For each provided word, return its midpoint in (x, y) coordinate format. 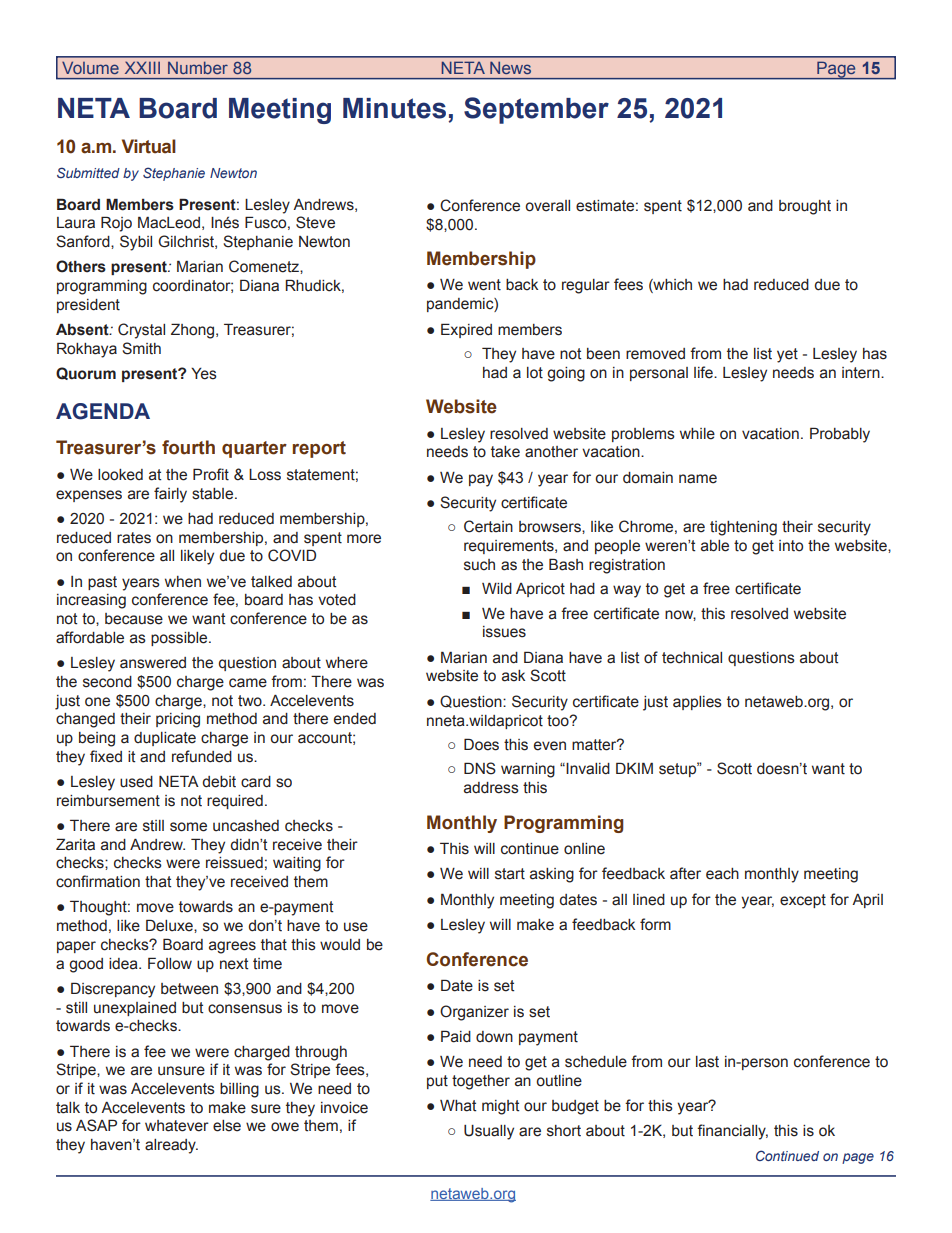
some (188, 827)
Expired (466, 330)
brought (805, 207)
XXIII (142, 68)
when (183, 582)
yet (787, 355)
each (722, 874)
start (510, 874)
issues (504, 632)
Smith (141, 348)
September (536, 110)
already (171, 1146)
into (791, 546)
